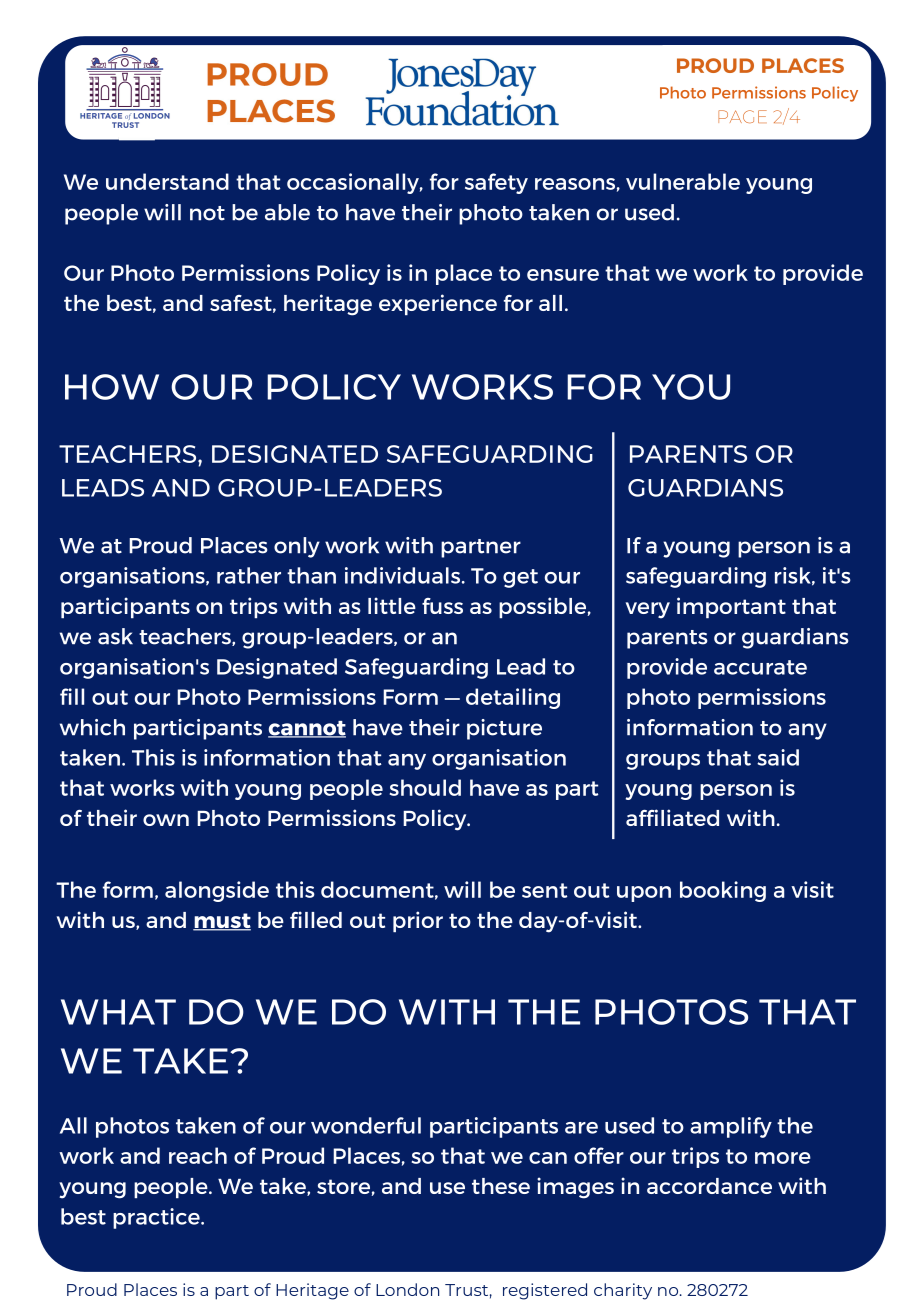  I want to click on practice, so click(157, 1218).
